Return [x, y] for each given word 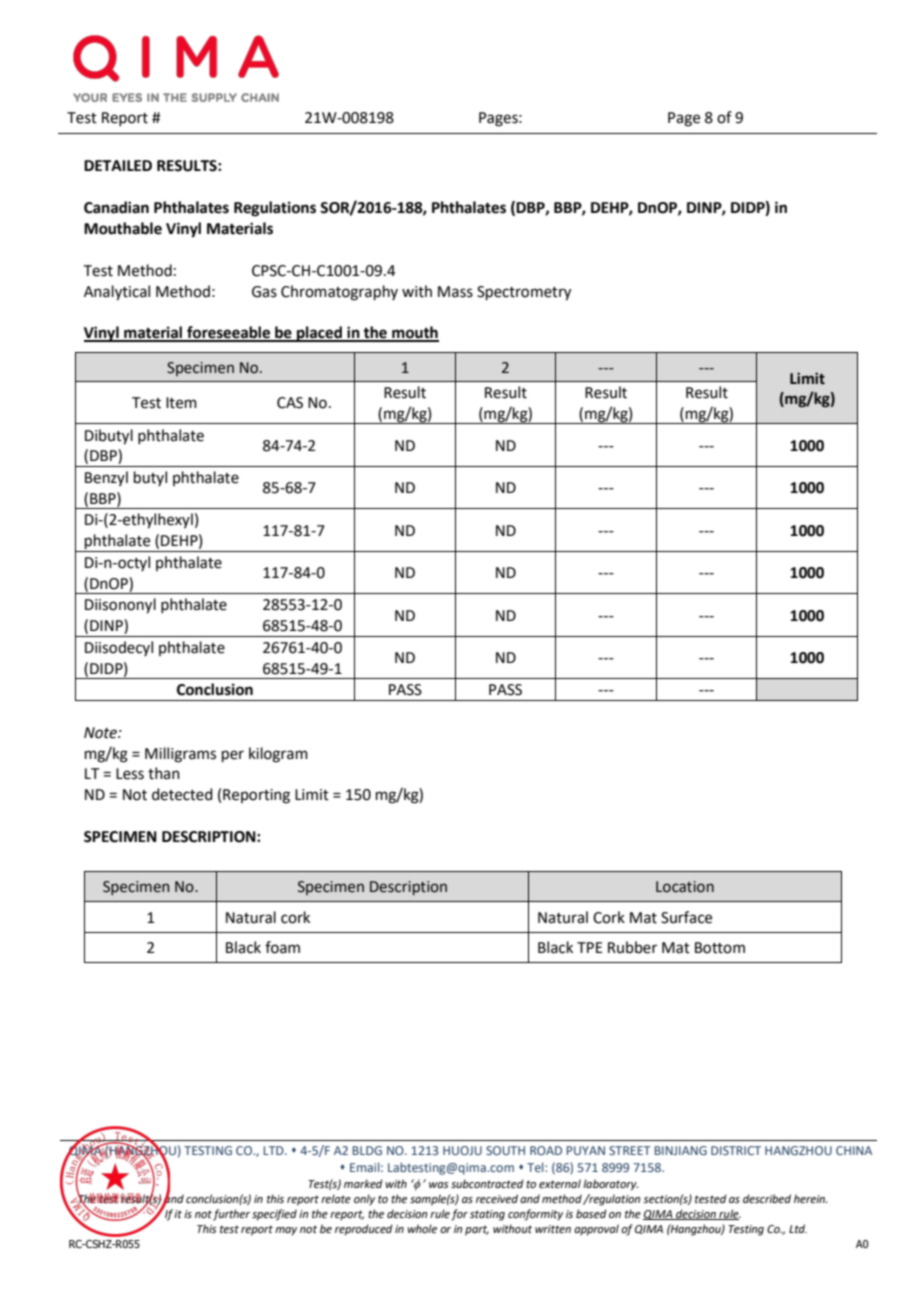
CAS [290, 403]
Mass [455, 292]
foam [282, 947]
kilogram [278, 755]
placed [319, 334]
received [497, 1198]
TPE [590, 947]
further [231, 1215]
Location [685, 887]
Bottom [720, 948]
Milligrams [180, 755]
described [767, 1198]
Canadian [116, 207]
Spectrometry [524, 293]
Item [181, 403]
